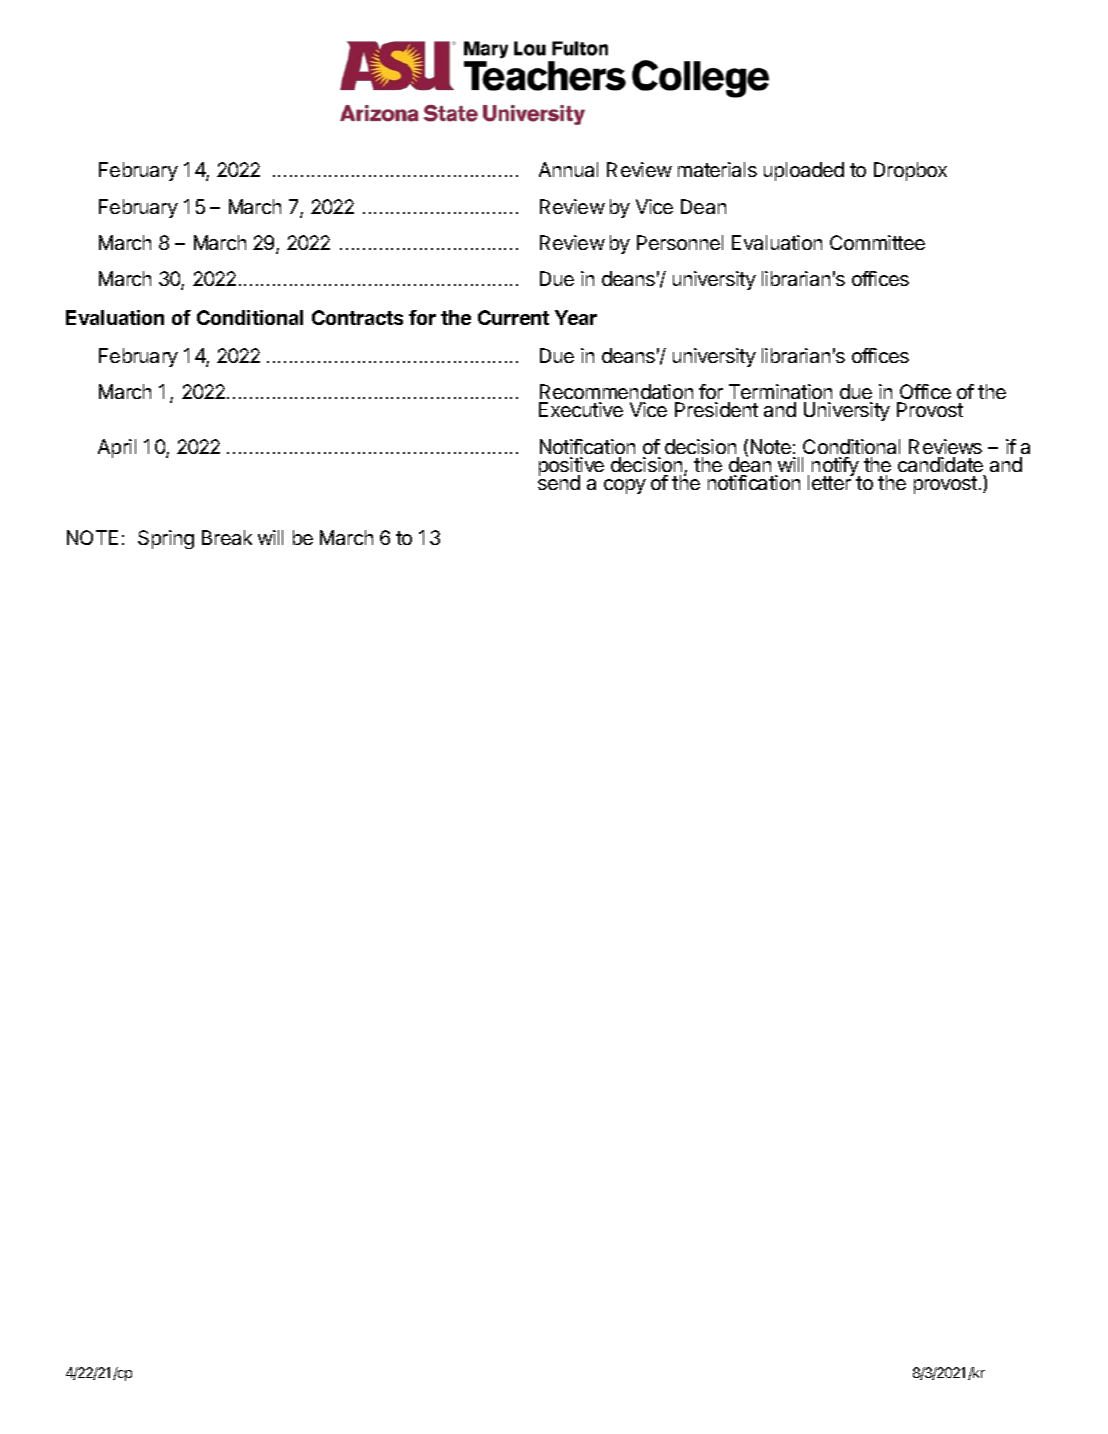 This screenshot has width=1108, height=1434. I want to click on Committee, so click(877, 242).
